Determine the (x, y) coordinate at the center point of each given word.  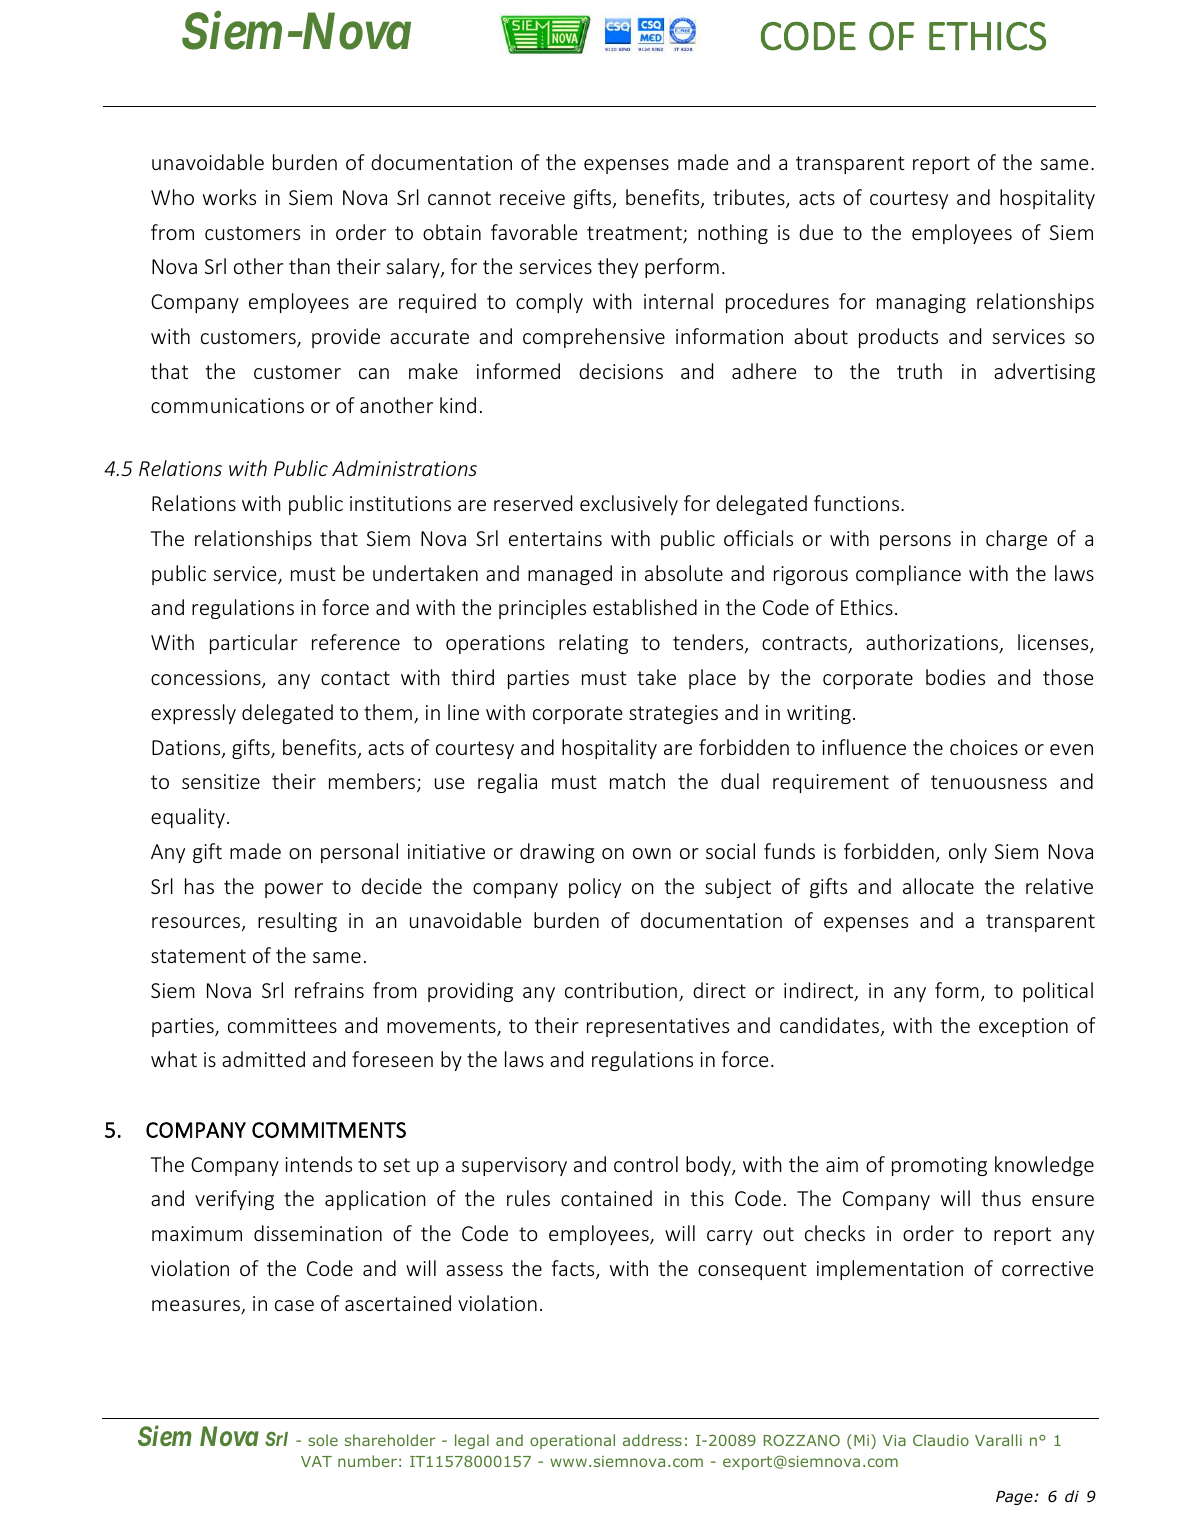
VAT (316, 1461)
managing (921, 303)
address (652, 1440)
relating (593, 644)
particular (254, 644)
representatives (658, 1027)
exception (1023, 1027)
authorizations (933, 643)
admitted (263, 1059)
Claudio (941, 1440)
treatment (635, 234)
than (309, 266)
